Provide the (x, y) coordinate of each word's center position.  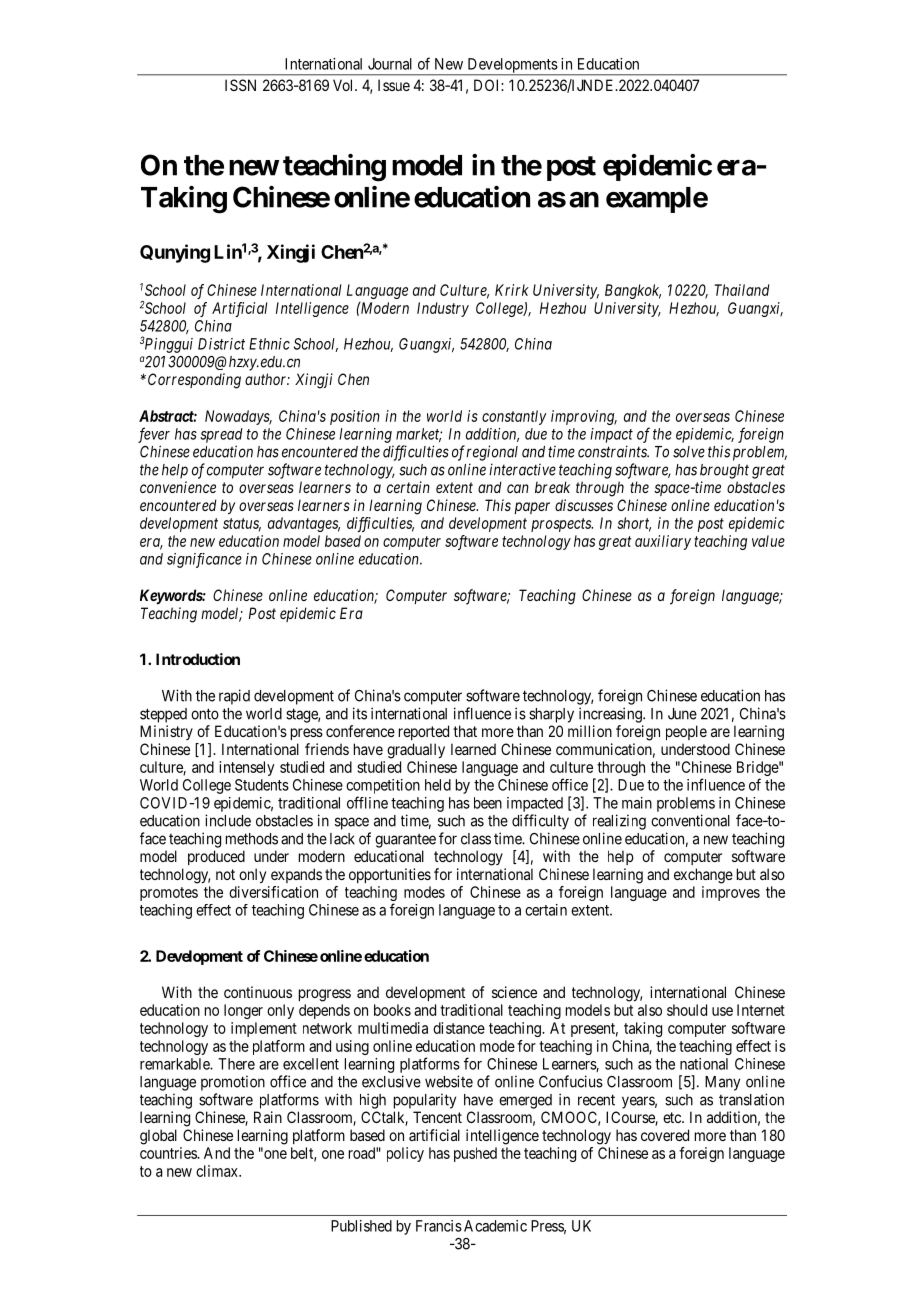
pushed (475, 1154)
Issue (394, 85)
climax (218, 1171)
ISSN (240, 85)
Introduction (198, 659)
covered (665, 1135)
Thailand (741, 290)
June (682, 714)
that (465, 731)
